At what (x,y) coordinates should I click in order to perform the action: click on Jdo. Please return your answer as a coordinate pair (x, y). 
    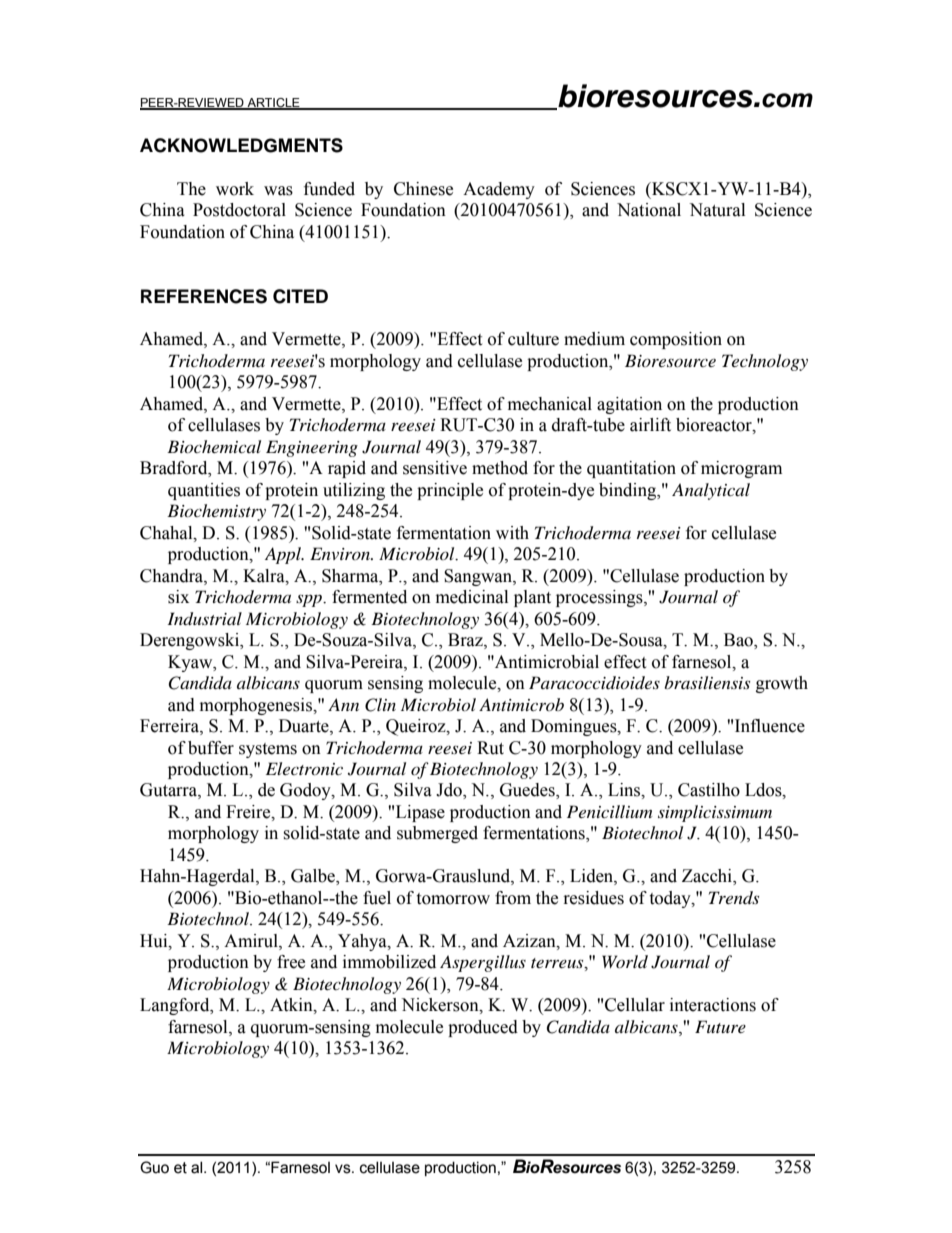
    Looking at the image, I should click on (450, 791).
